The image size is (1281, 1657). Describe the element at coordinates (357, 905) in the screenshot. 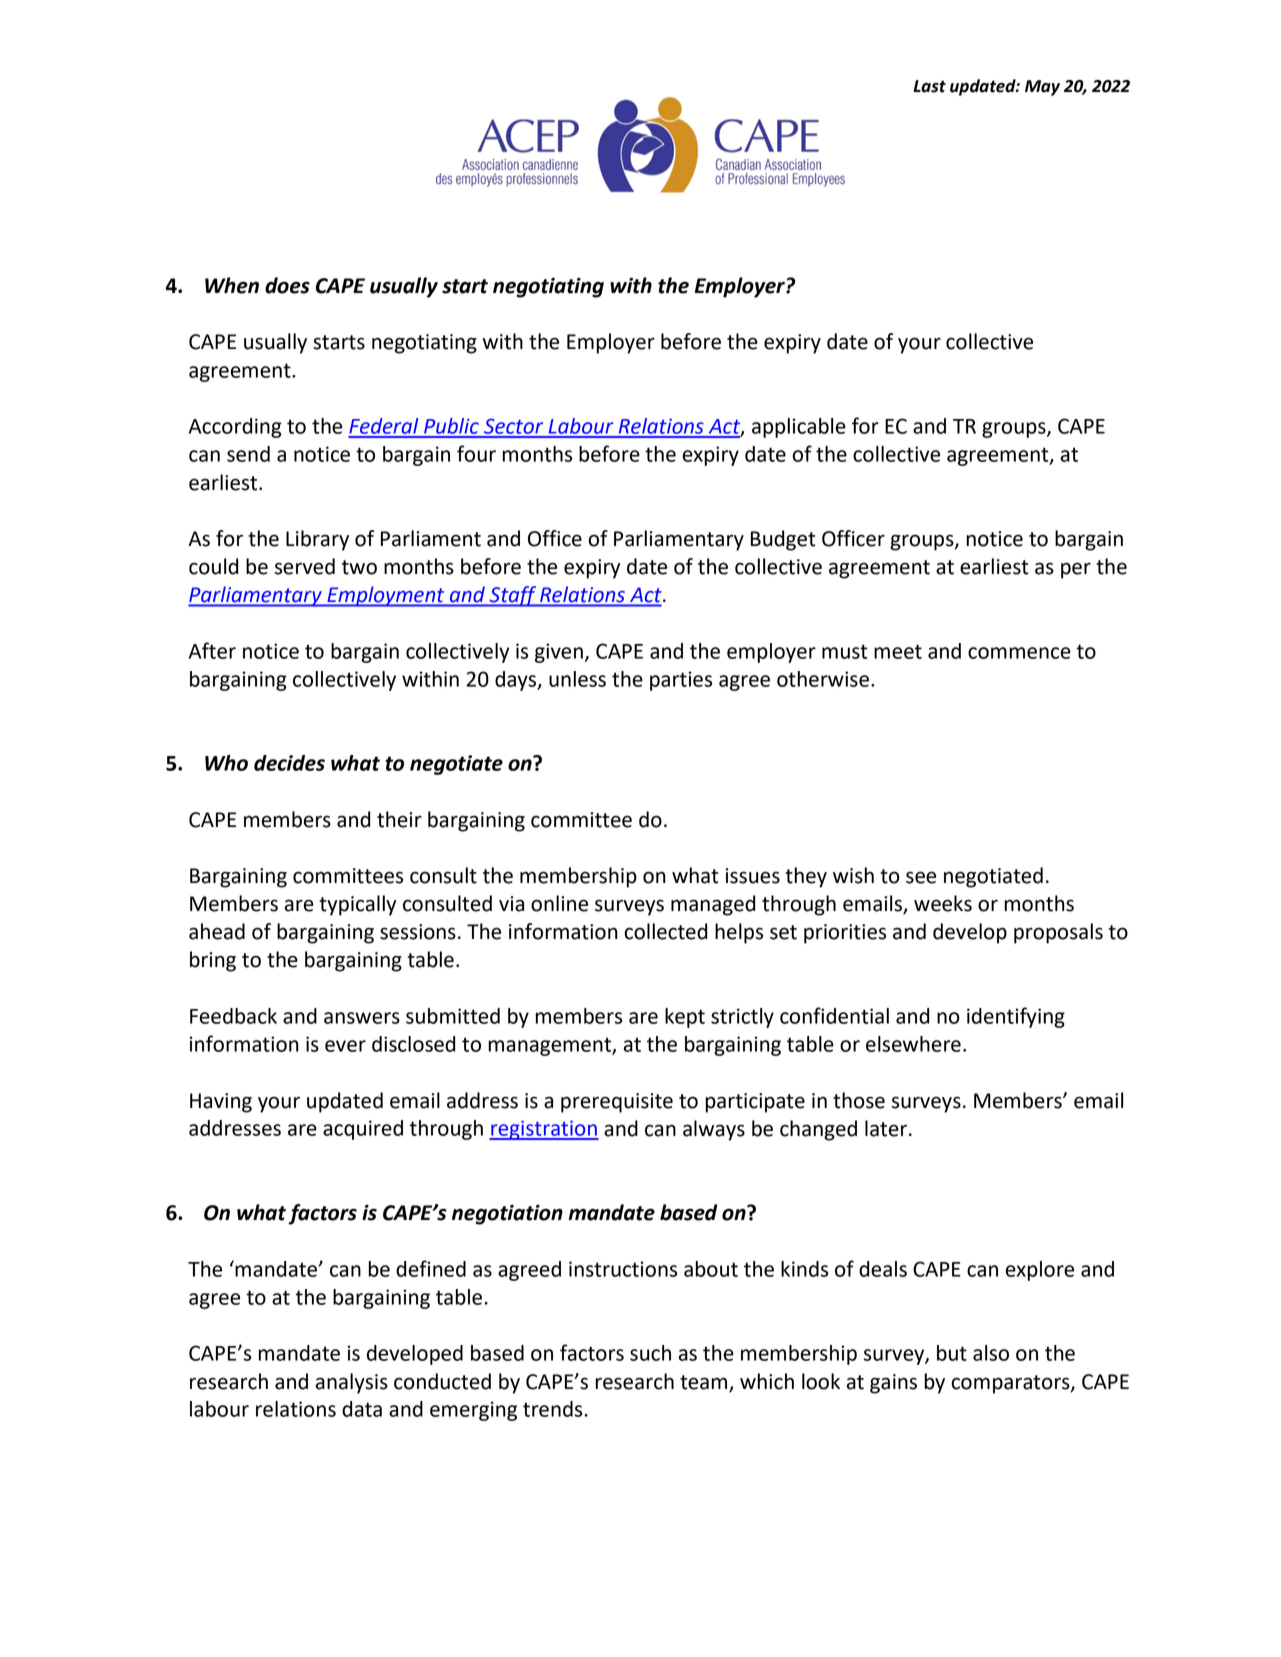

I see `typically` at that location.
